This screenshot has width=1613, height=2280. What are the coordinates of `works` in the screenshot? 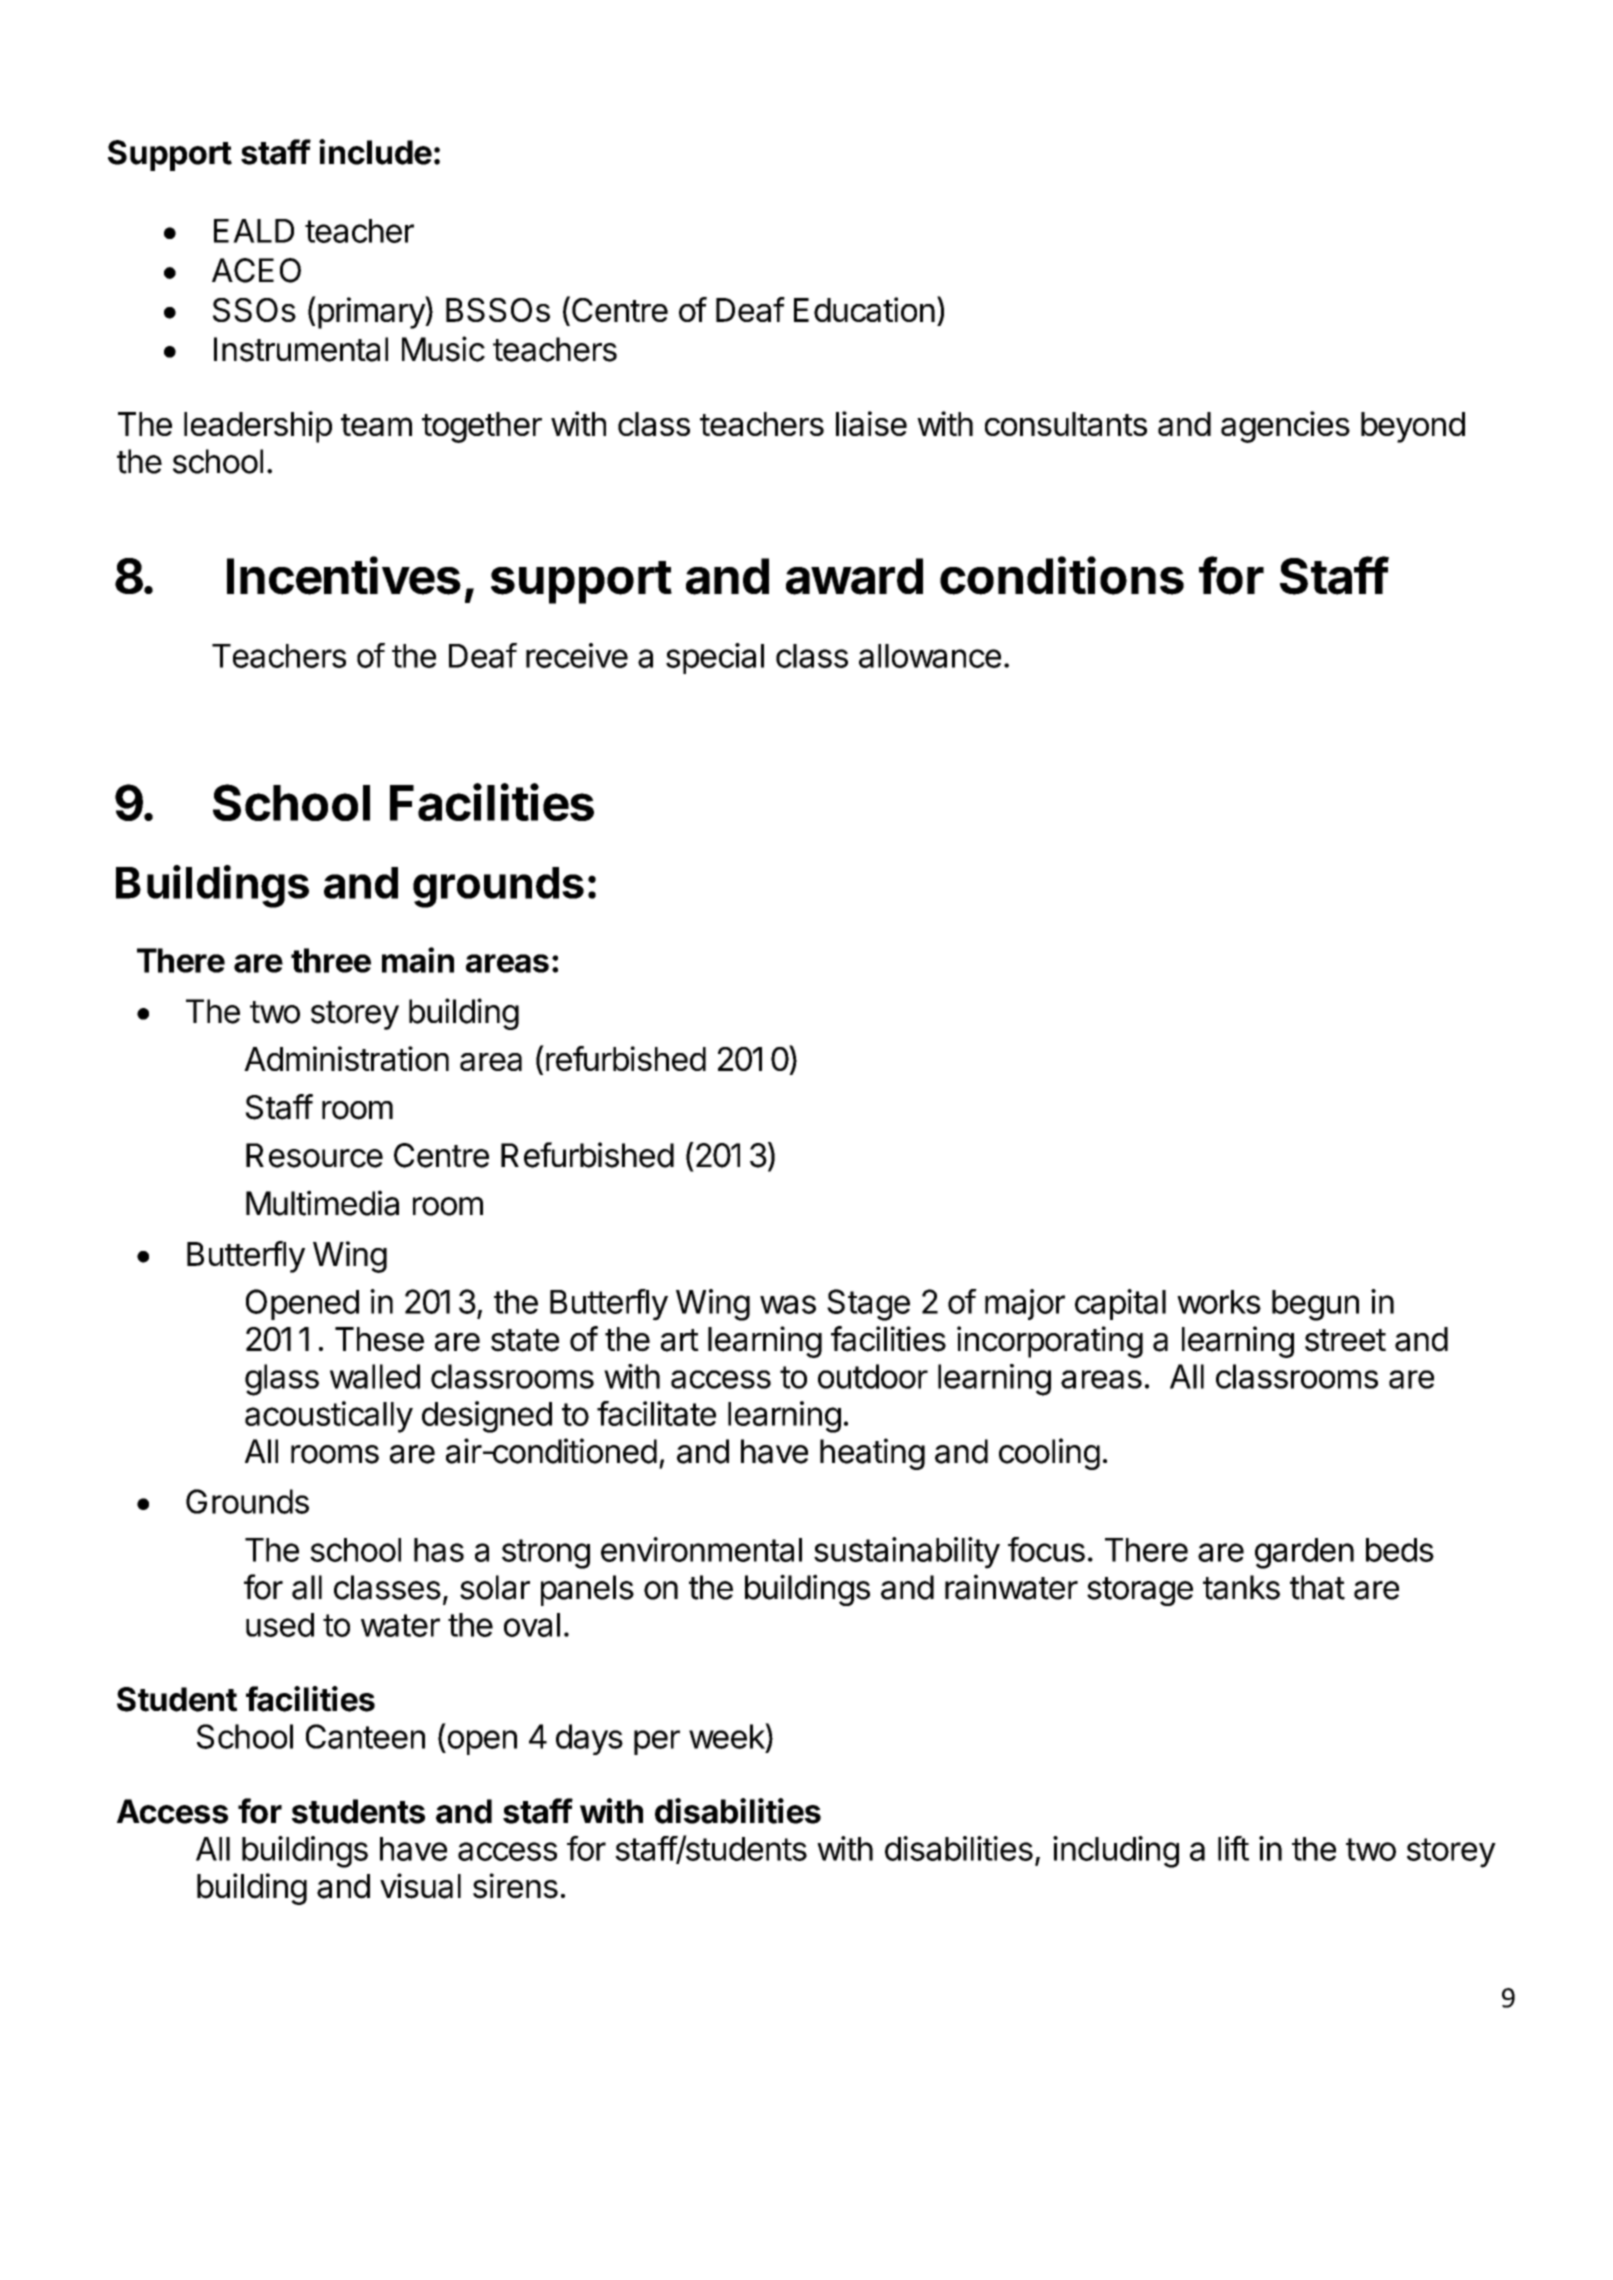 It's located at (1219, 1302).
